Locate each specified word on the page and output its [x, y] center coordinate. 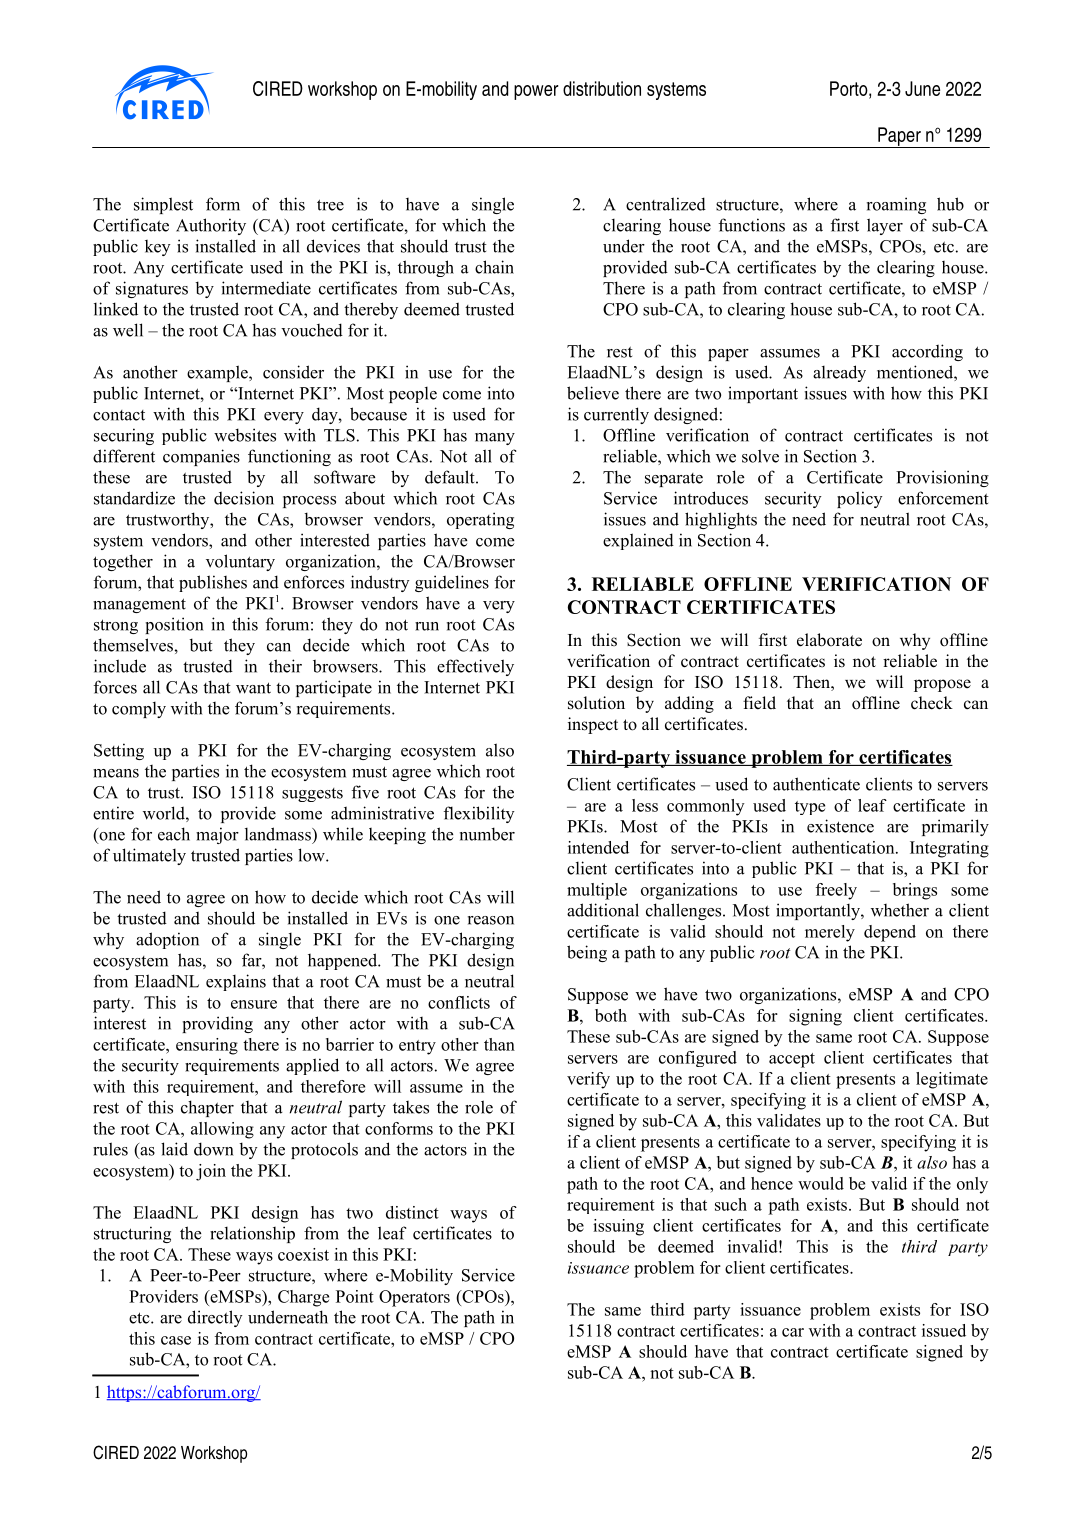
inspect [593, 725]
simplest [163, 205]
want [253, 688]
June [922, 88]
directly [215, 1318]
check [932, 703]
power [536, 92]
